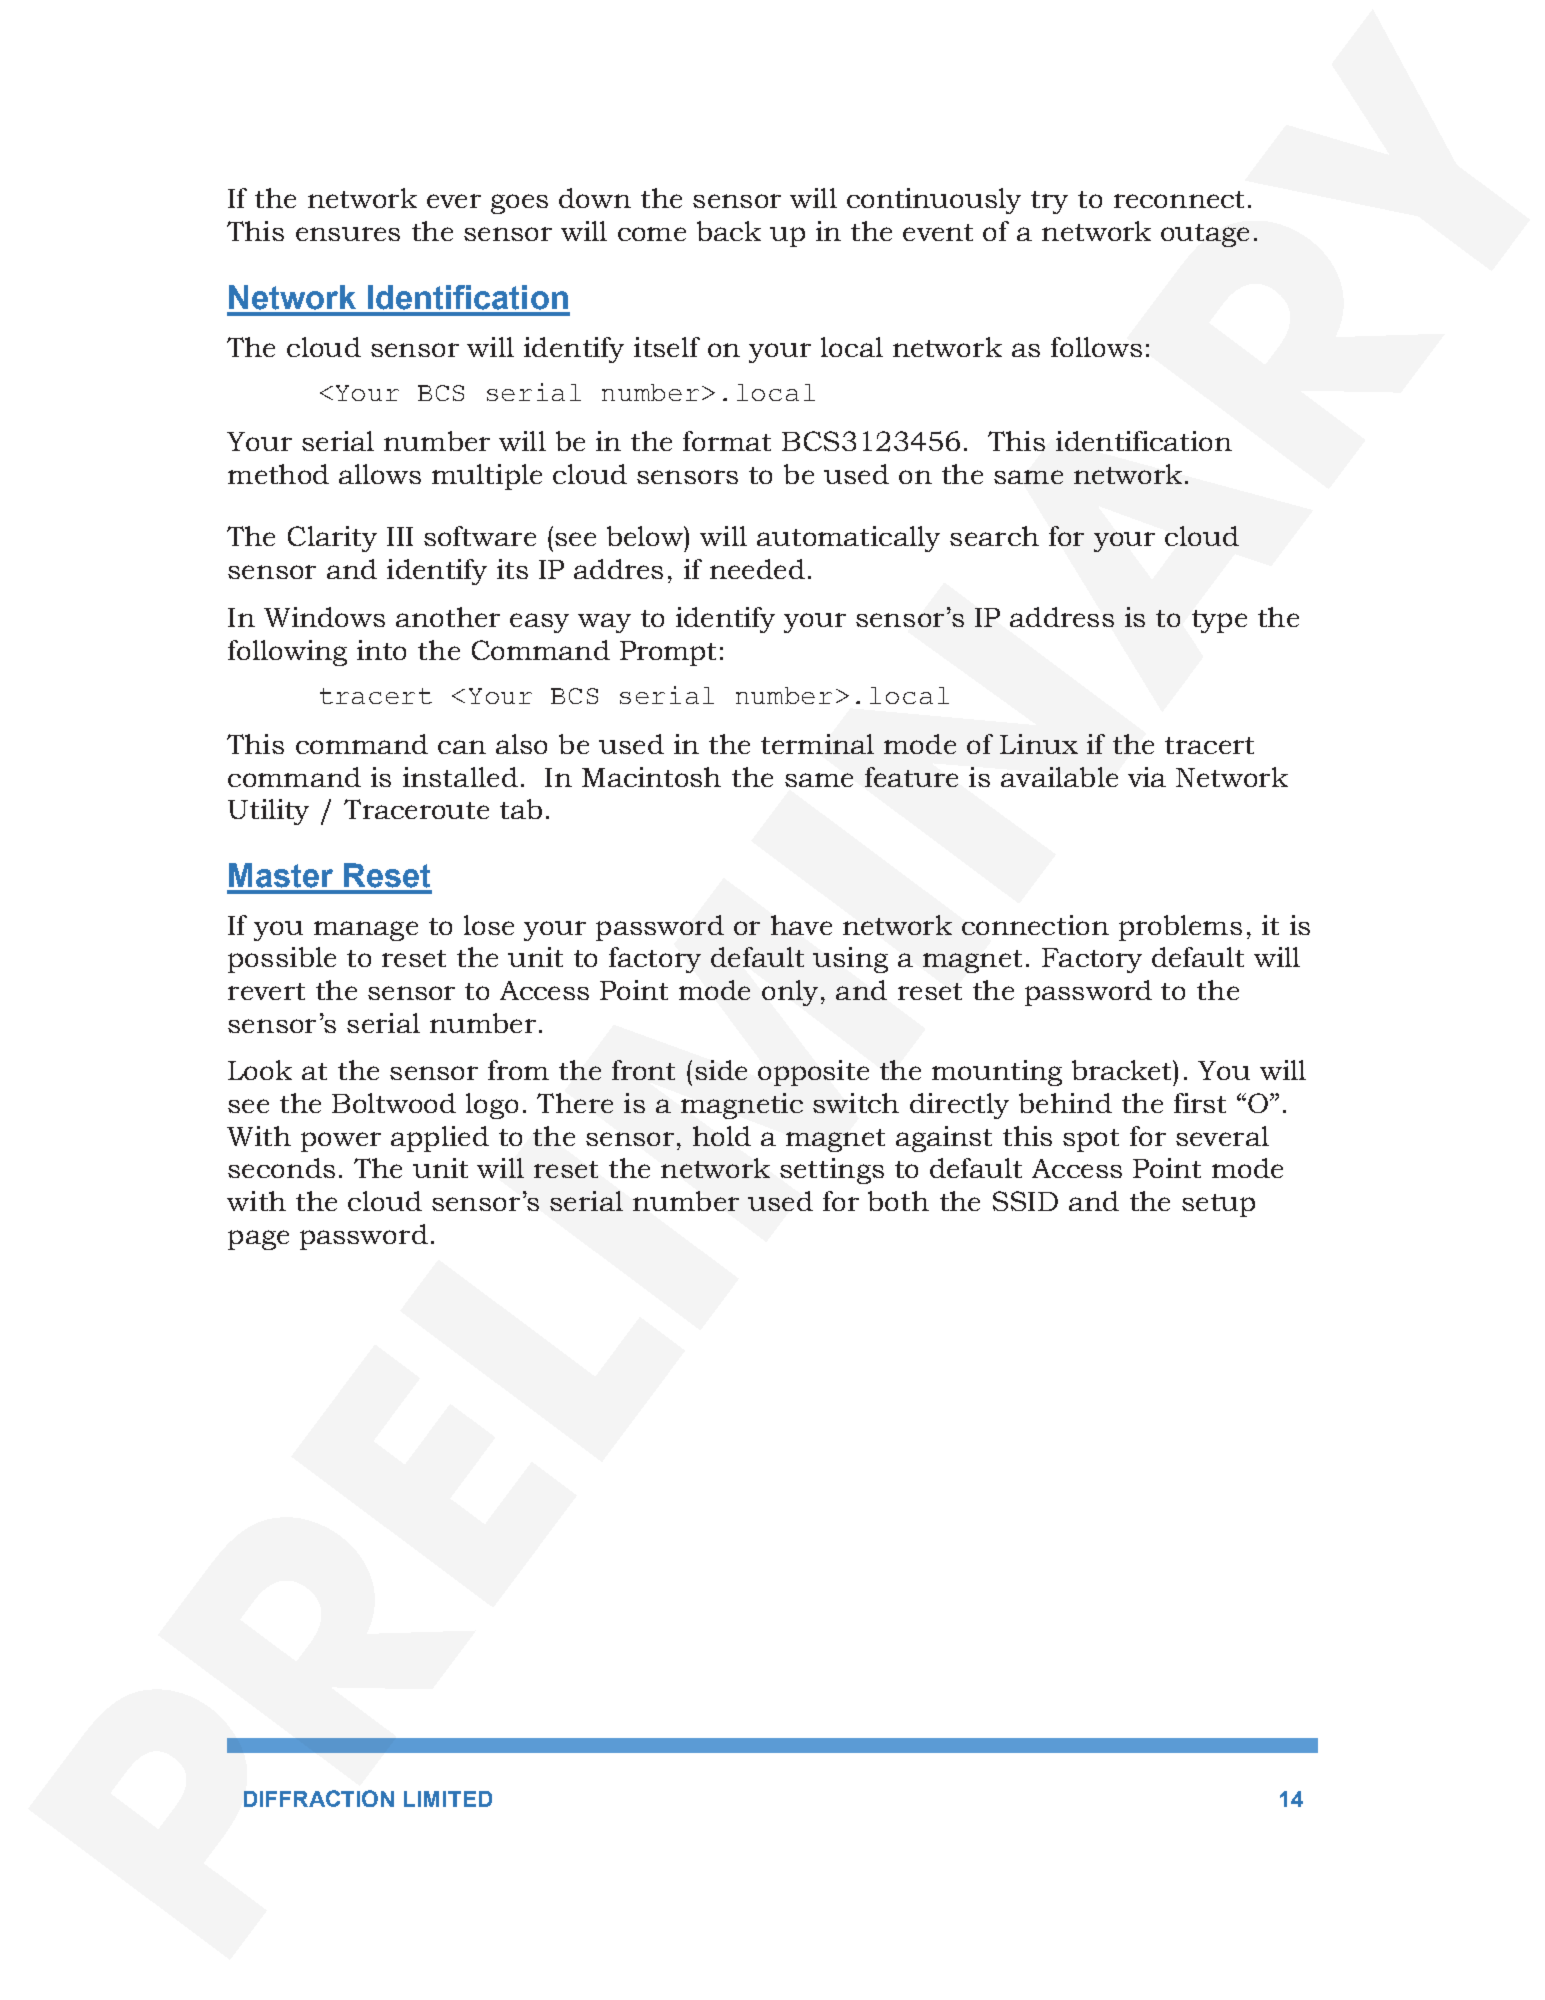  What do you see at coordinates (1049, 202) in the screenshot?
I see `try` at bounding box center [1049, 202].
